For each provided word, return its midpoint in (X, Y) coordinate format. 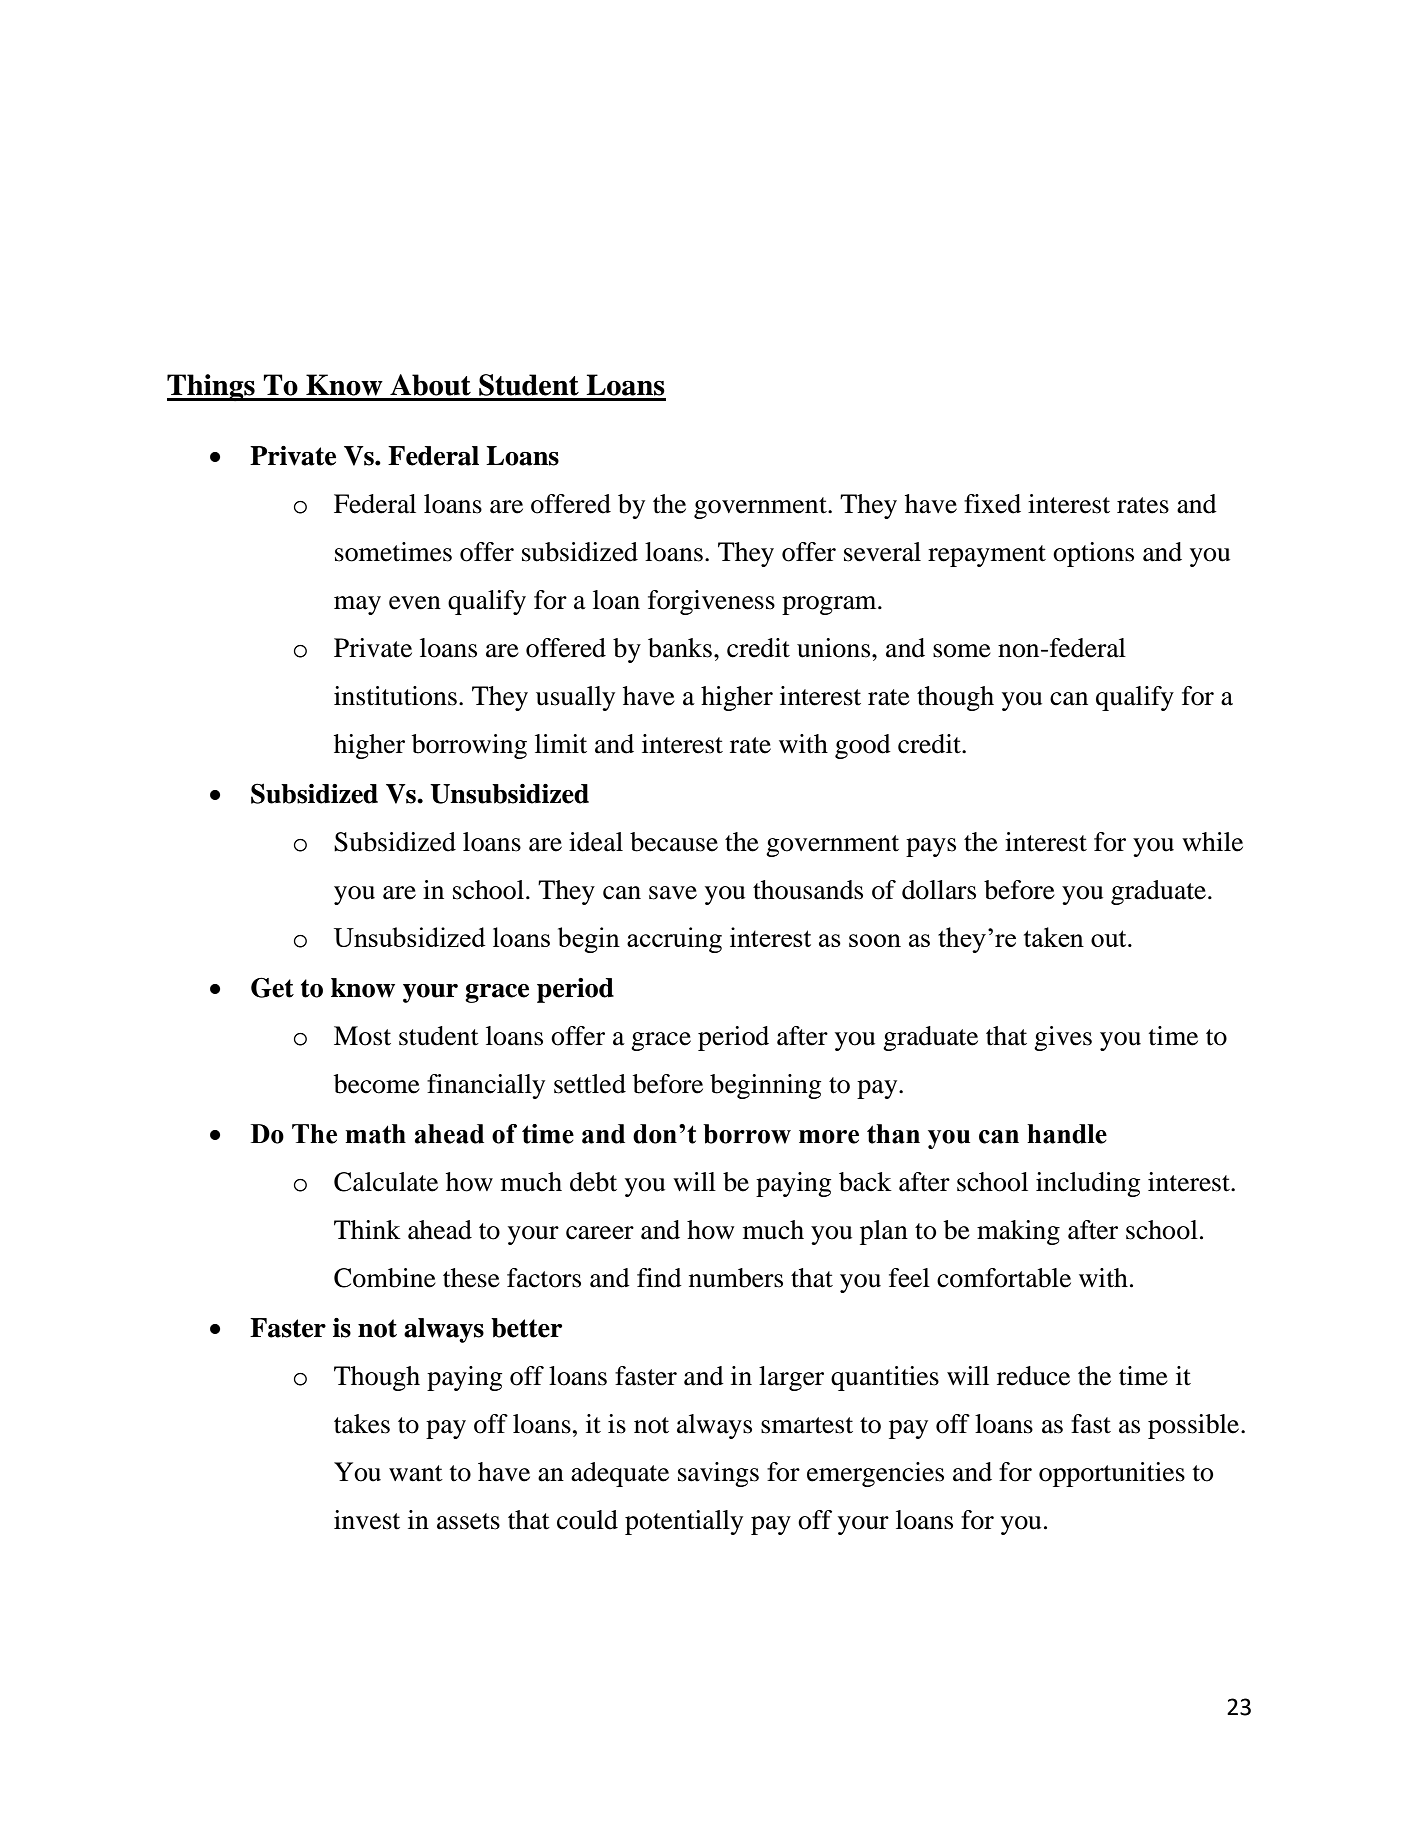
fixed (992, 504)
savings (718, 1474)
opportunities (1112, 1474)
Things (212, 388)
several (882, 552)
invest (367, 1520)
